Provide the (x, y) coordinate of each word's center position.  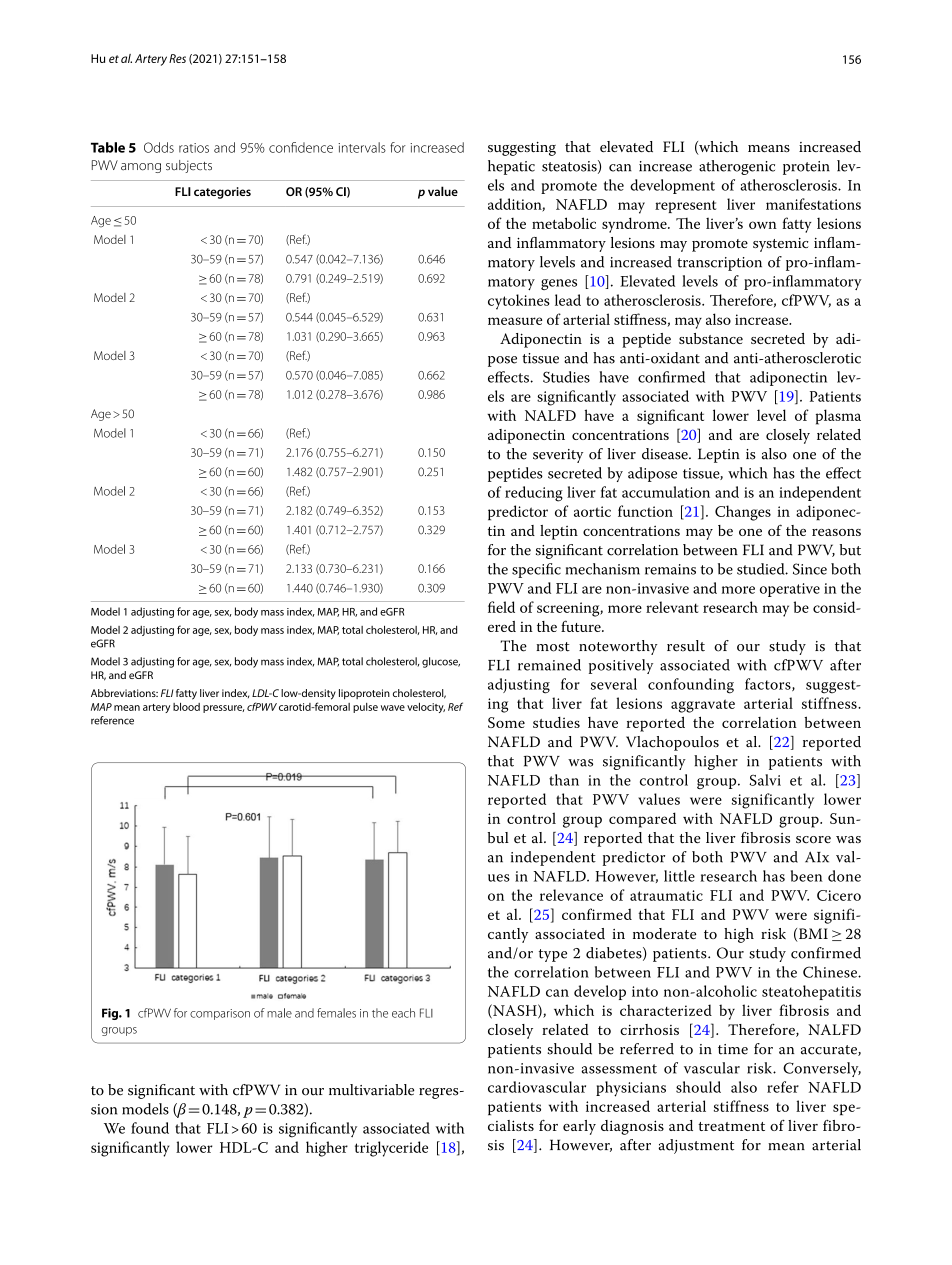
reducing (534, 494)
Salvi (765, 780)
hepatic (511, 167)
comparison (220, 1014)
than (564, 780)
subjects (189, 166)
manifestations (813, 204)
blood (186, 707)
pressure (223, 709)
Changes (743, 513)
